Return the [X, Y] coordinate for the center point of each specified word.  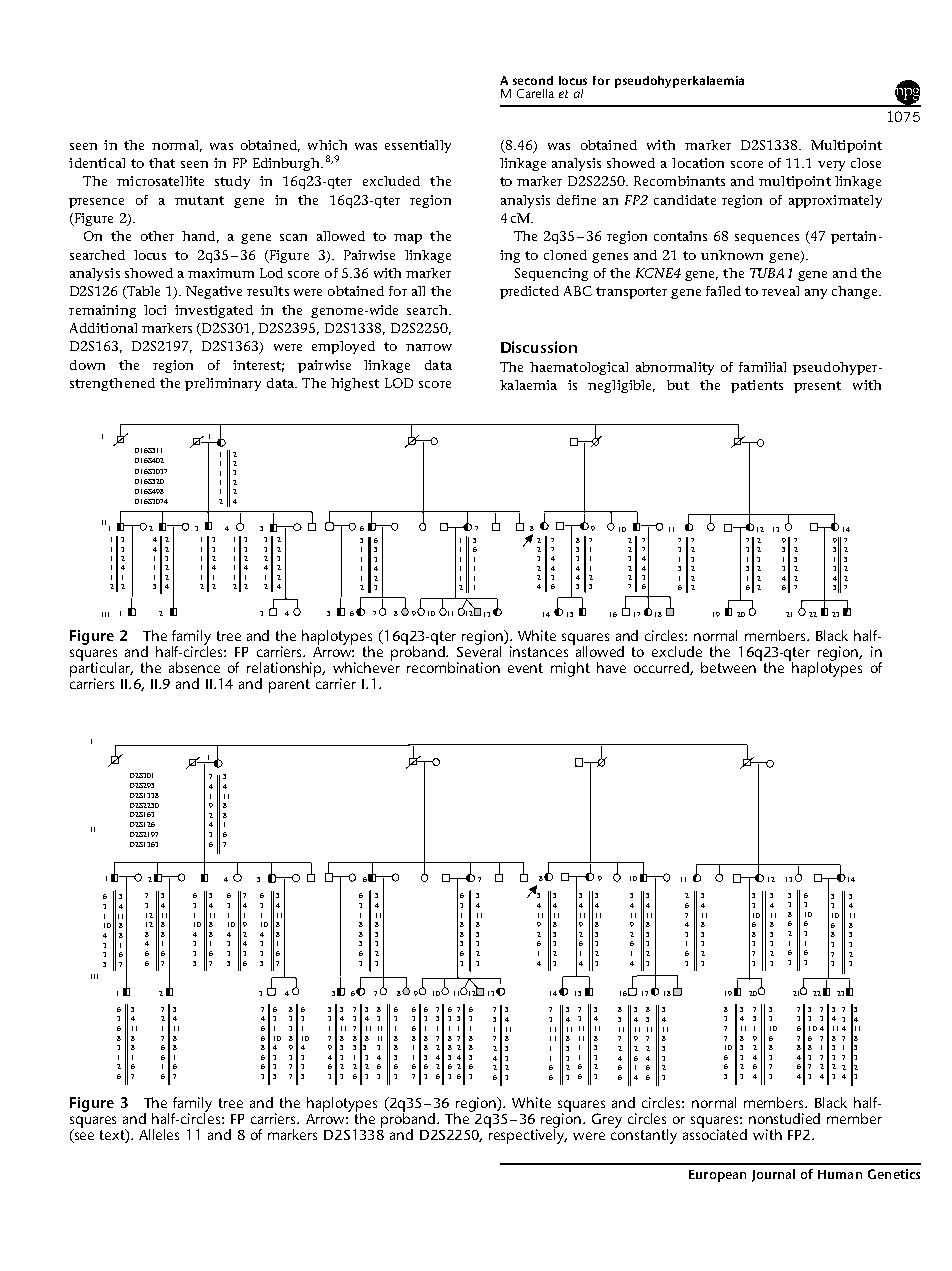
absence [194, 667]
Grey [607, 1120]
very [831, 166]
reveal [780, 291]
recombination [453, 667]
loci [155, 310]
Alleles [159, 1134]
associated [715, 1133]
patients [757, 386]
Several [479, 650]
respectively [528, 1135]
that [162, 163]
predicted [529, 292]
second [533, 80]
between [728, 667]
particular [101, 669]
